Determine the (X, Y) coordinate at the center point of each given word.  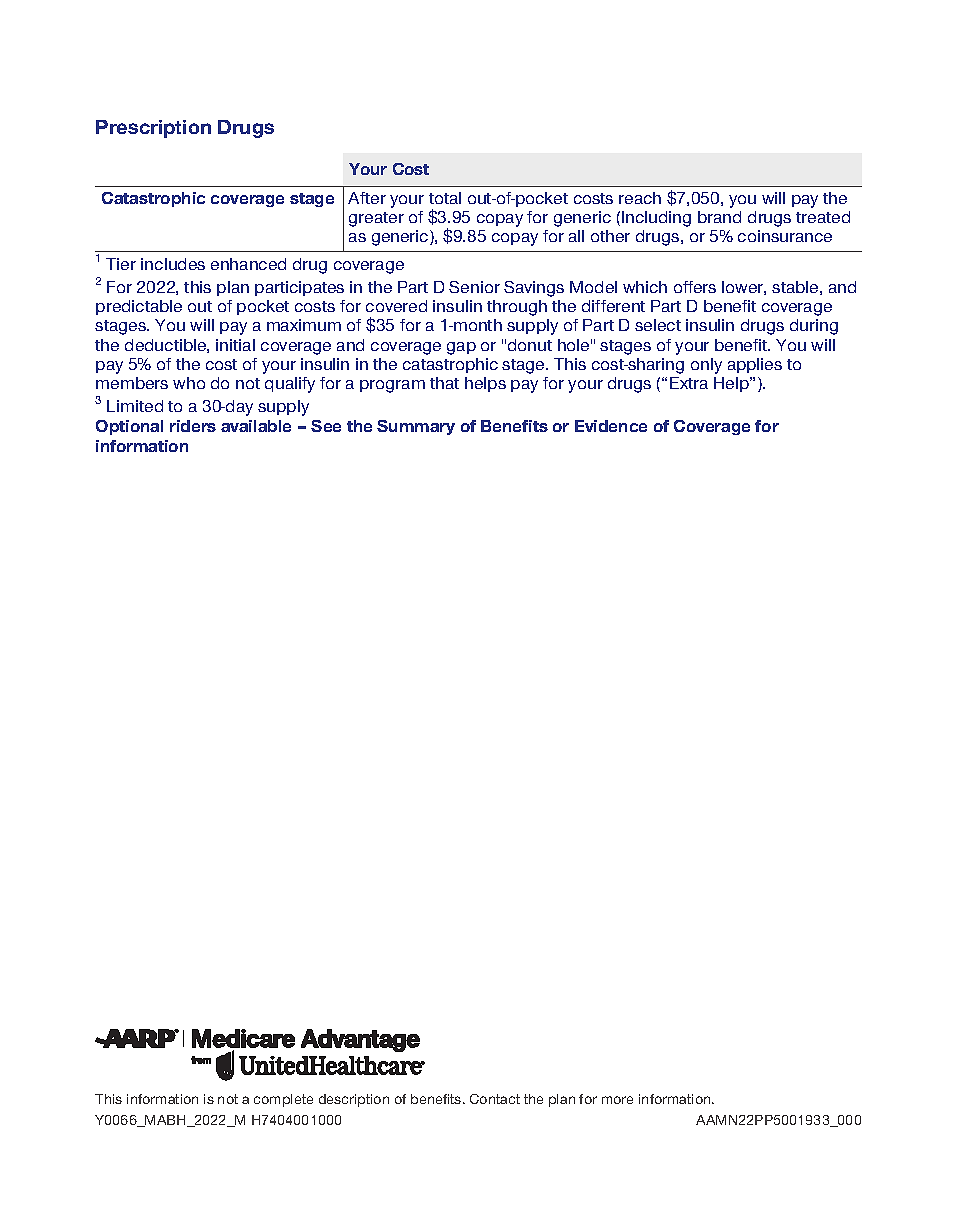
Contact (495, 1099)
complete (283, 1100)
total (445, 198)
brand (719, 217)
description (354, 1100)
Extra (689, 383)
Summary (416, 427)
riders (193, 426)
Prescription (153, 129)
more (617, 1100)
